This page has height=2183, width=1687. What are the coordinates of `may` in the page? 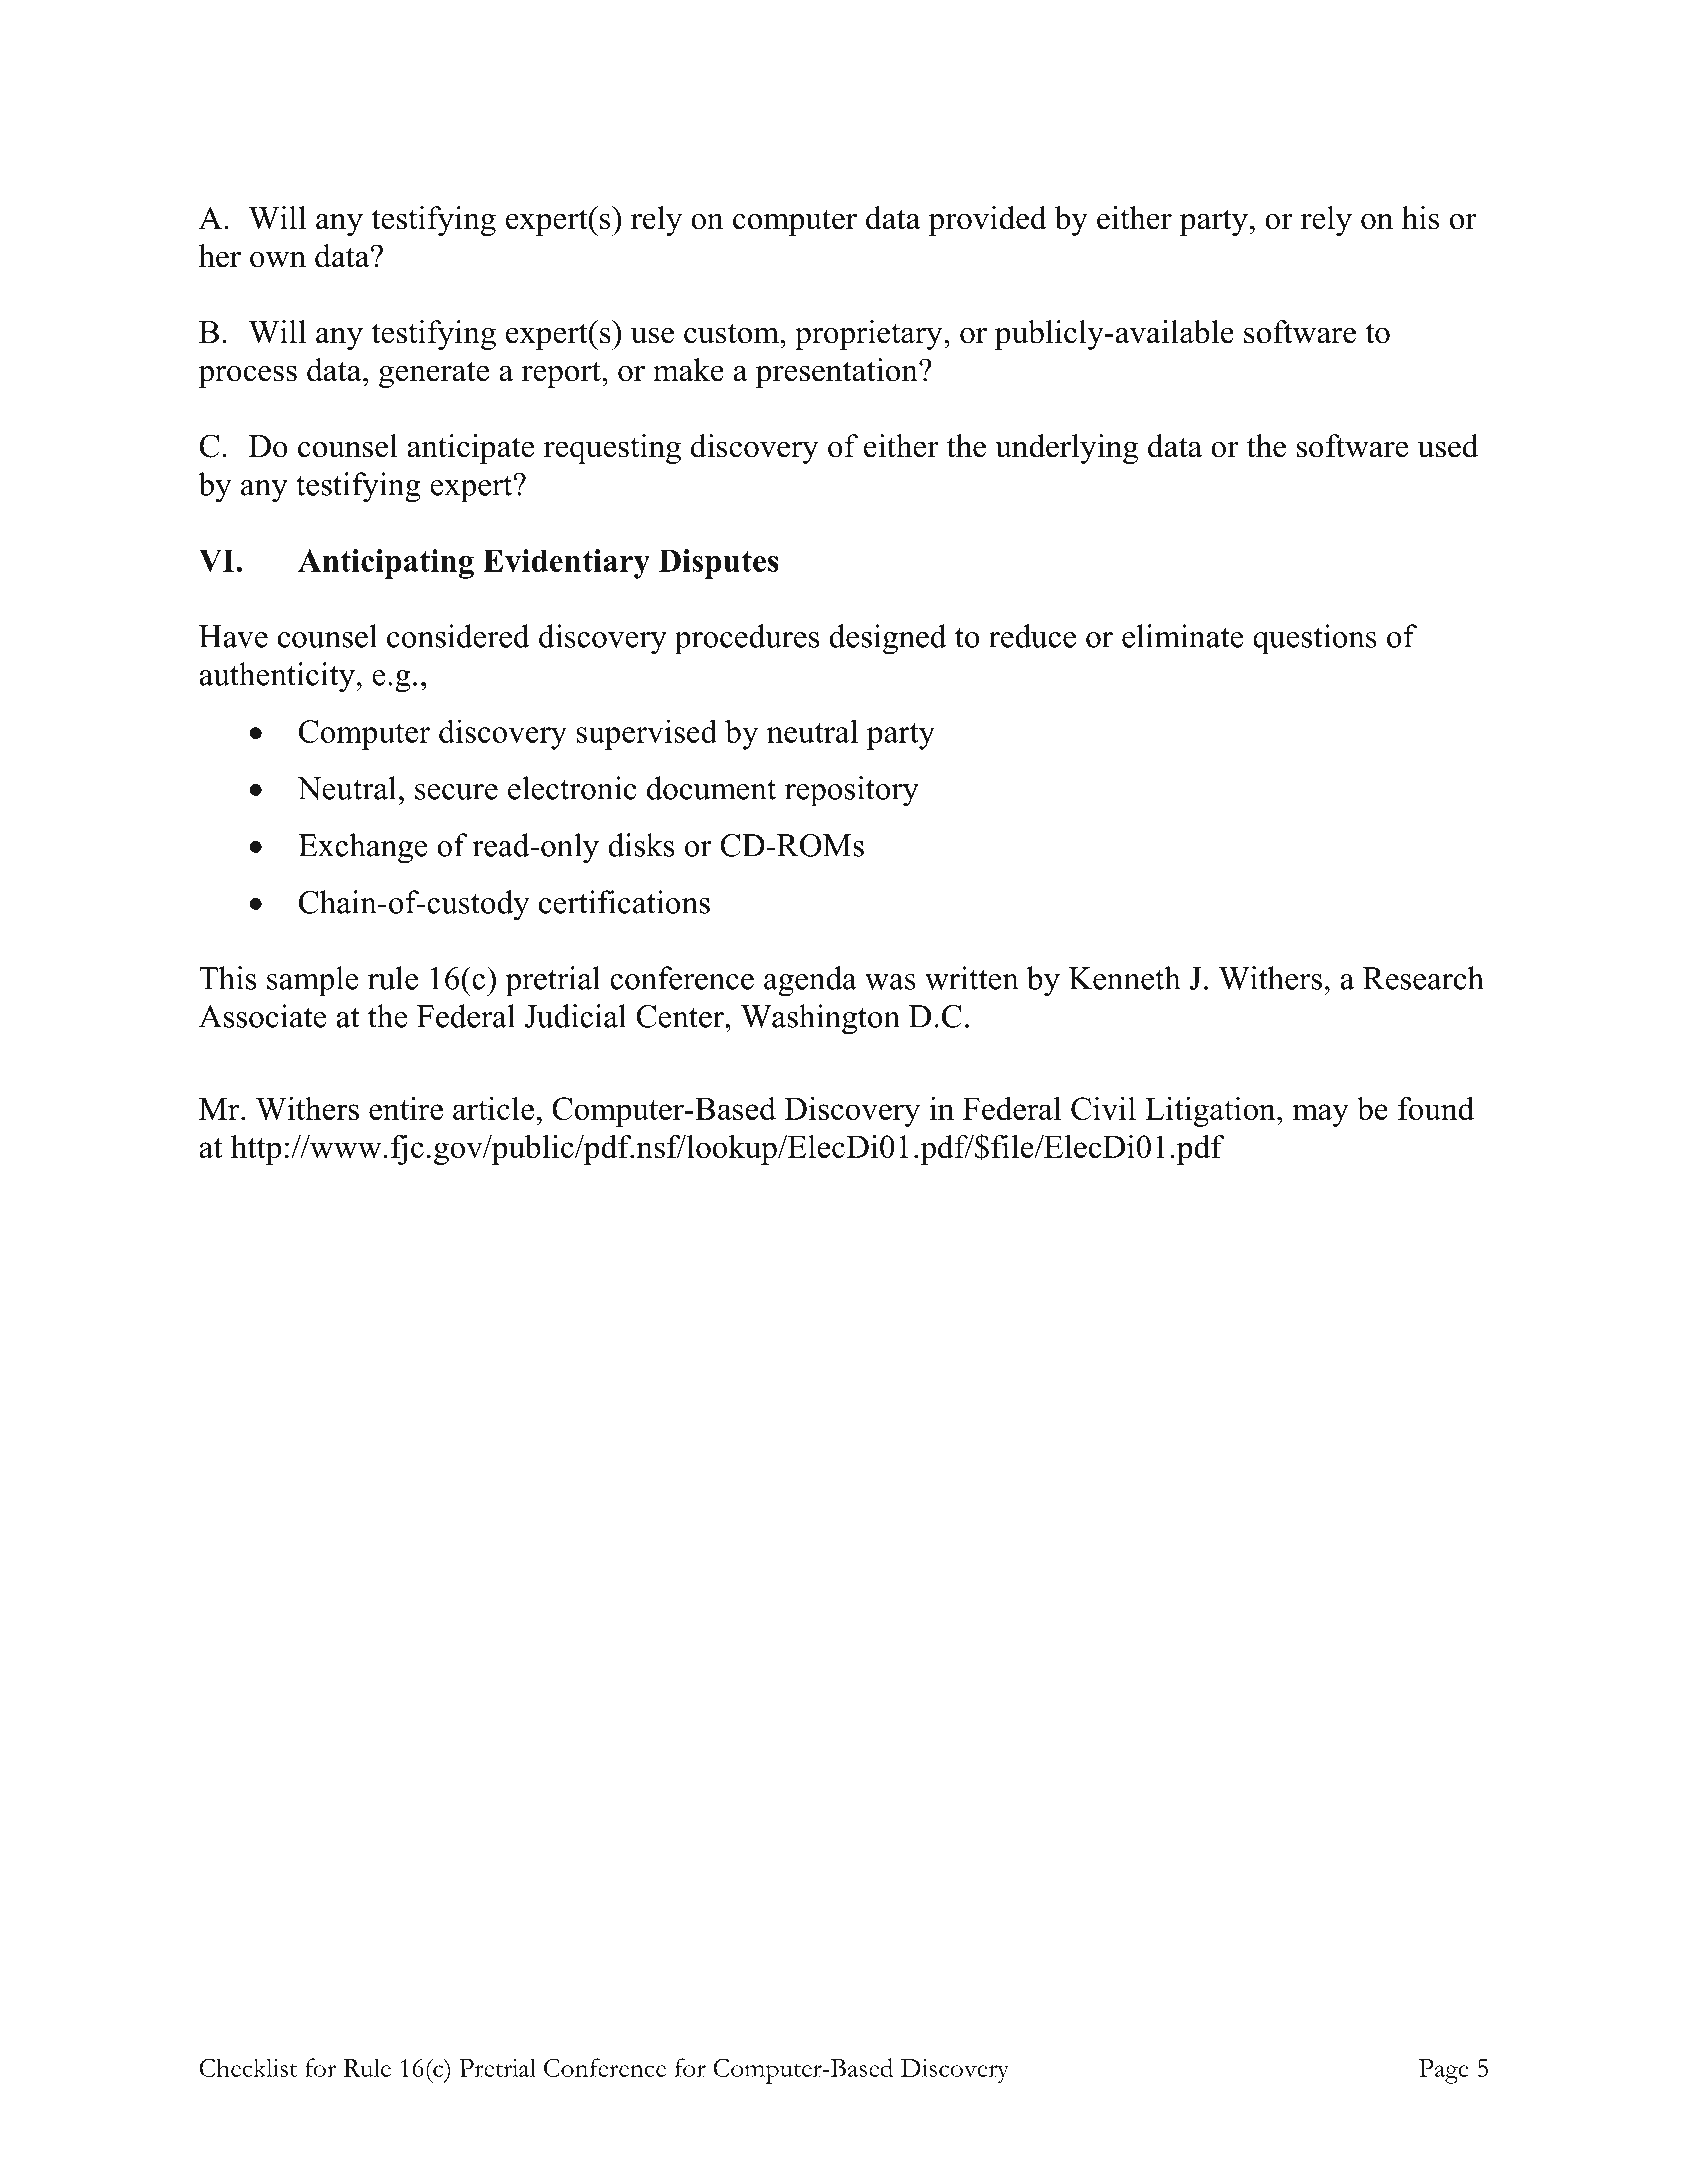 It's located at (1320, 1115).
